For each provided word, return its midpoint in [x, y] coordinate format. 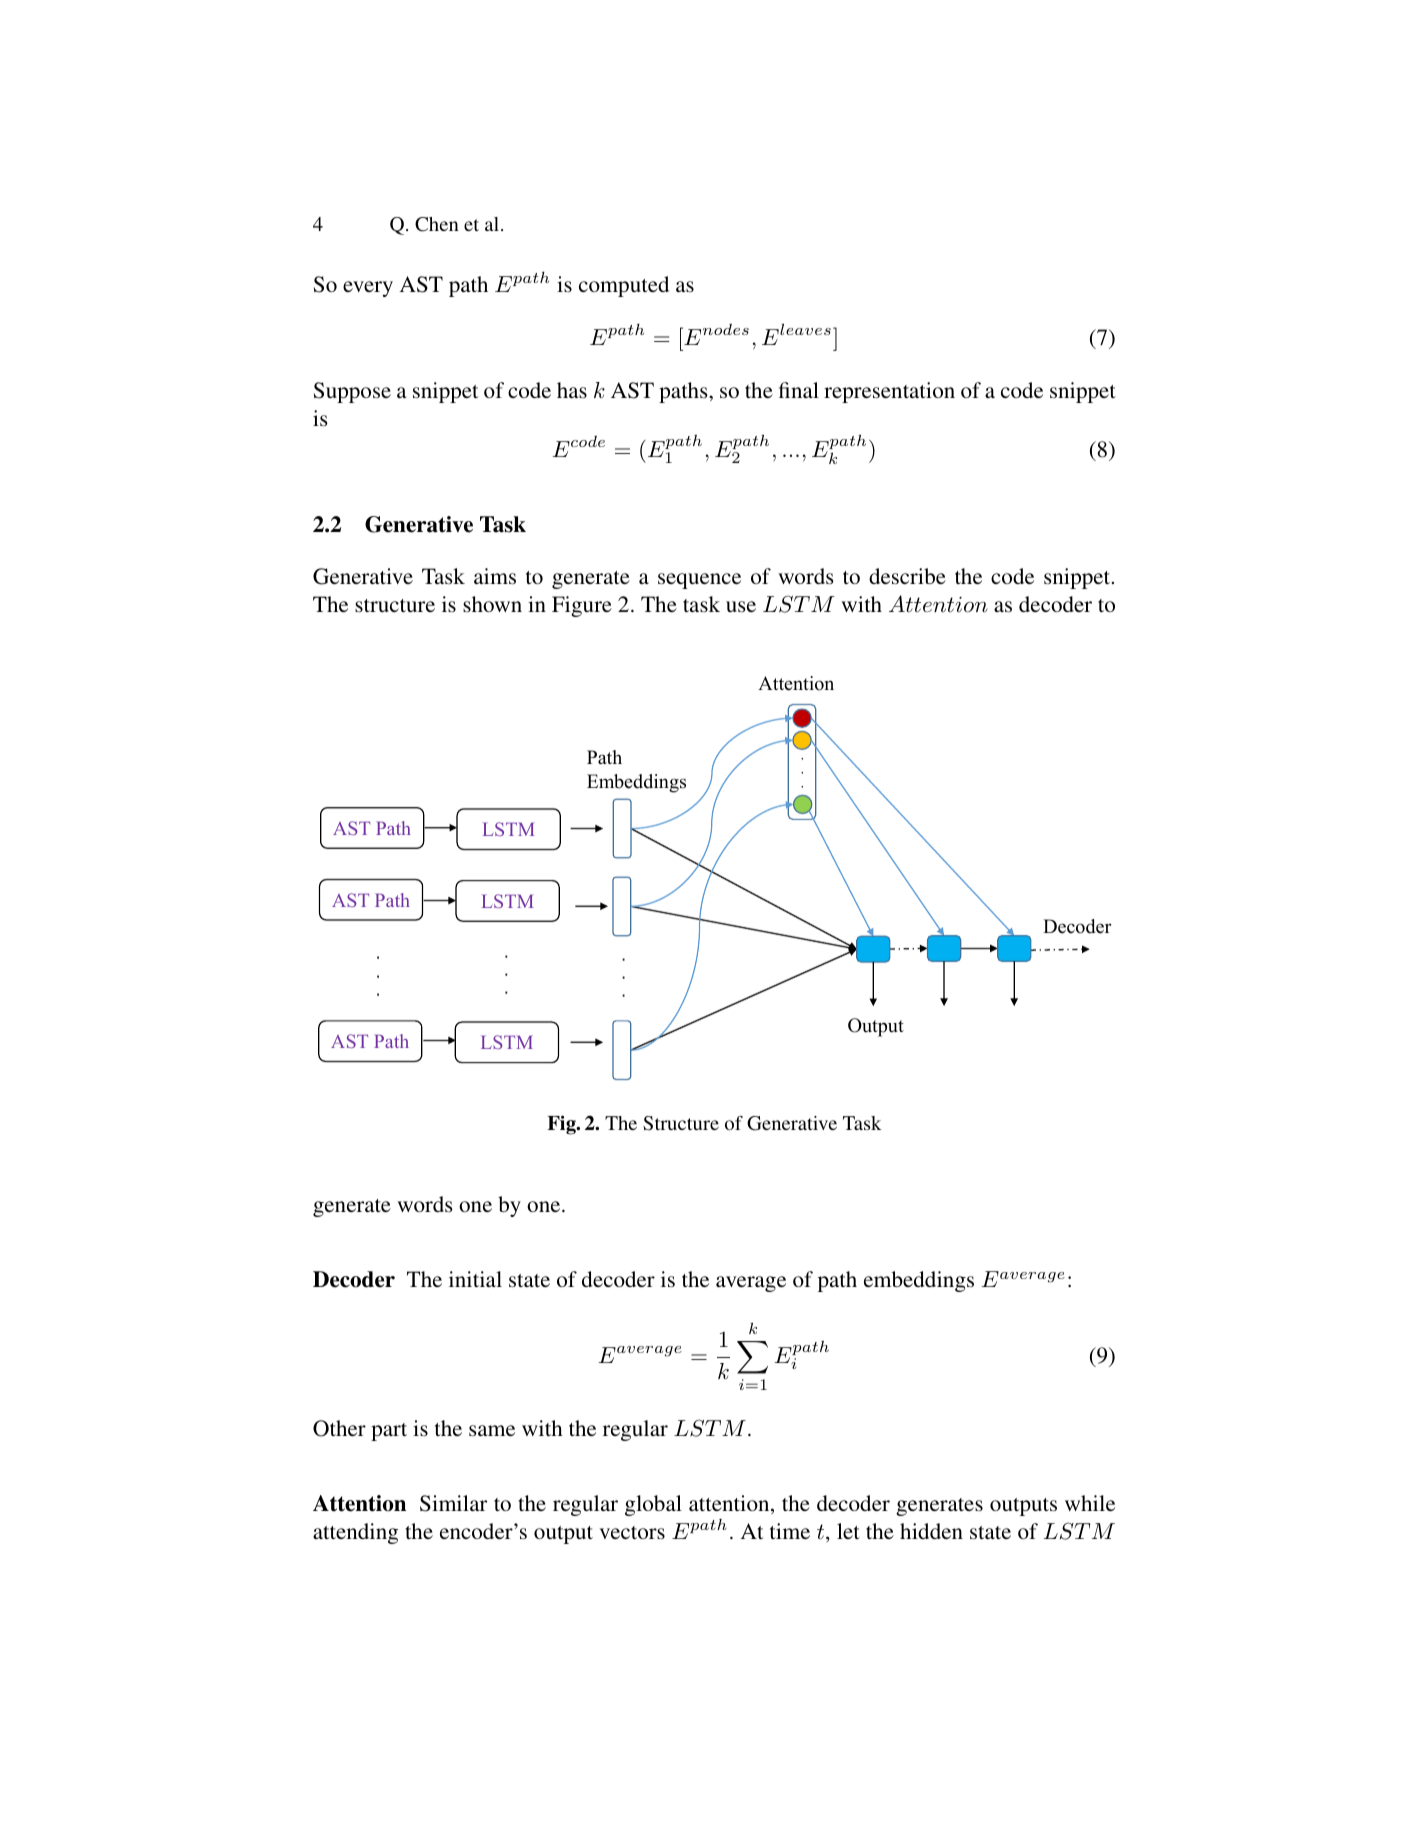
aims [495, 576]
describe [907, 576]
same [492, 1430]
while [1090, 1503]
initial [475, 1279]
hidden [931, 1531]
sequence [699, 581]
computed [624, 286]
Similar [453, 1503]
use [741, 606]
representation [889, 392]
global [653, 1505]
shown [492, 604]
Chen [437, 224]
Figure [582, 606]
